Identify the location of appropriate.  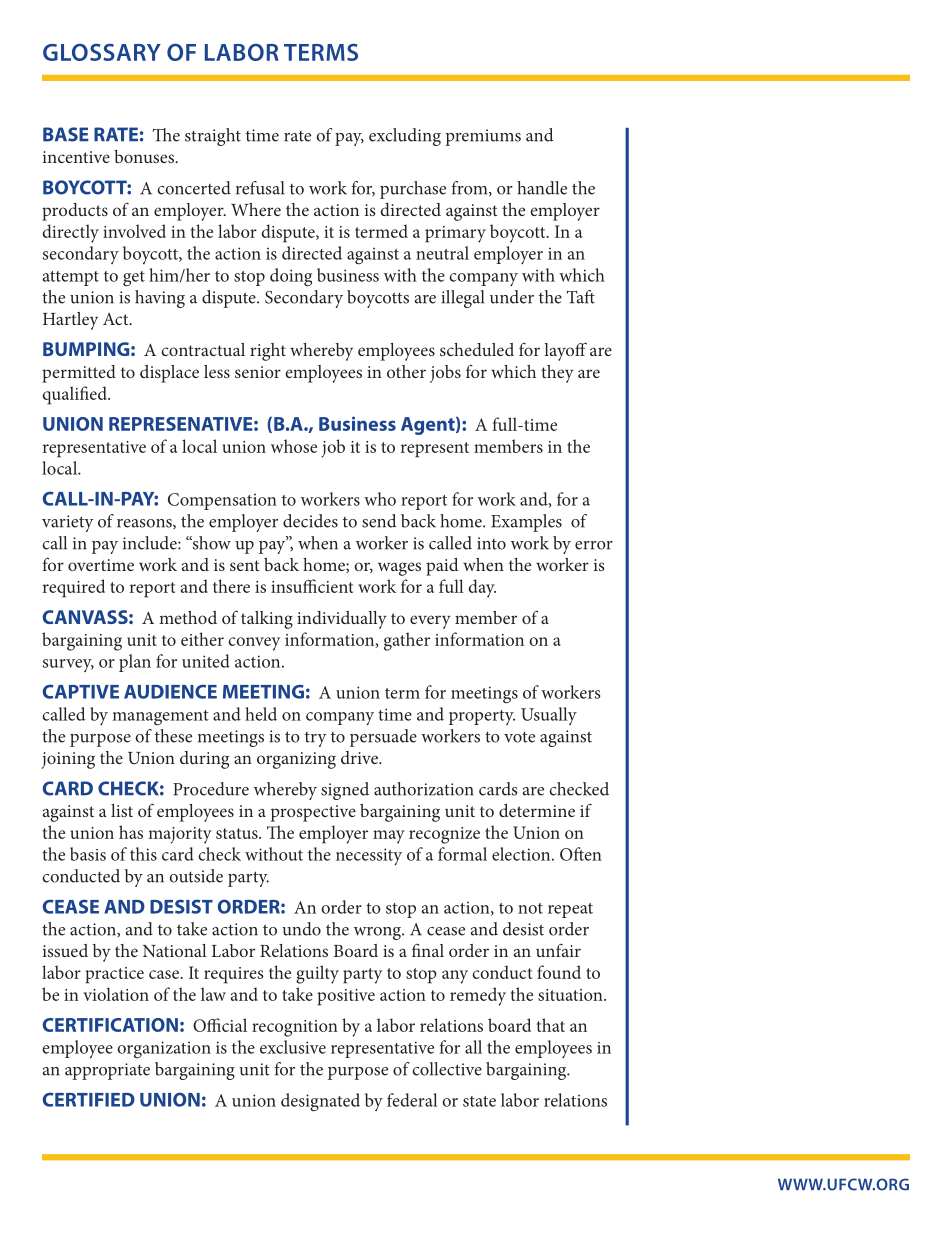
(107, 1071).
